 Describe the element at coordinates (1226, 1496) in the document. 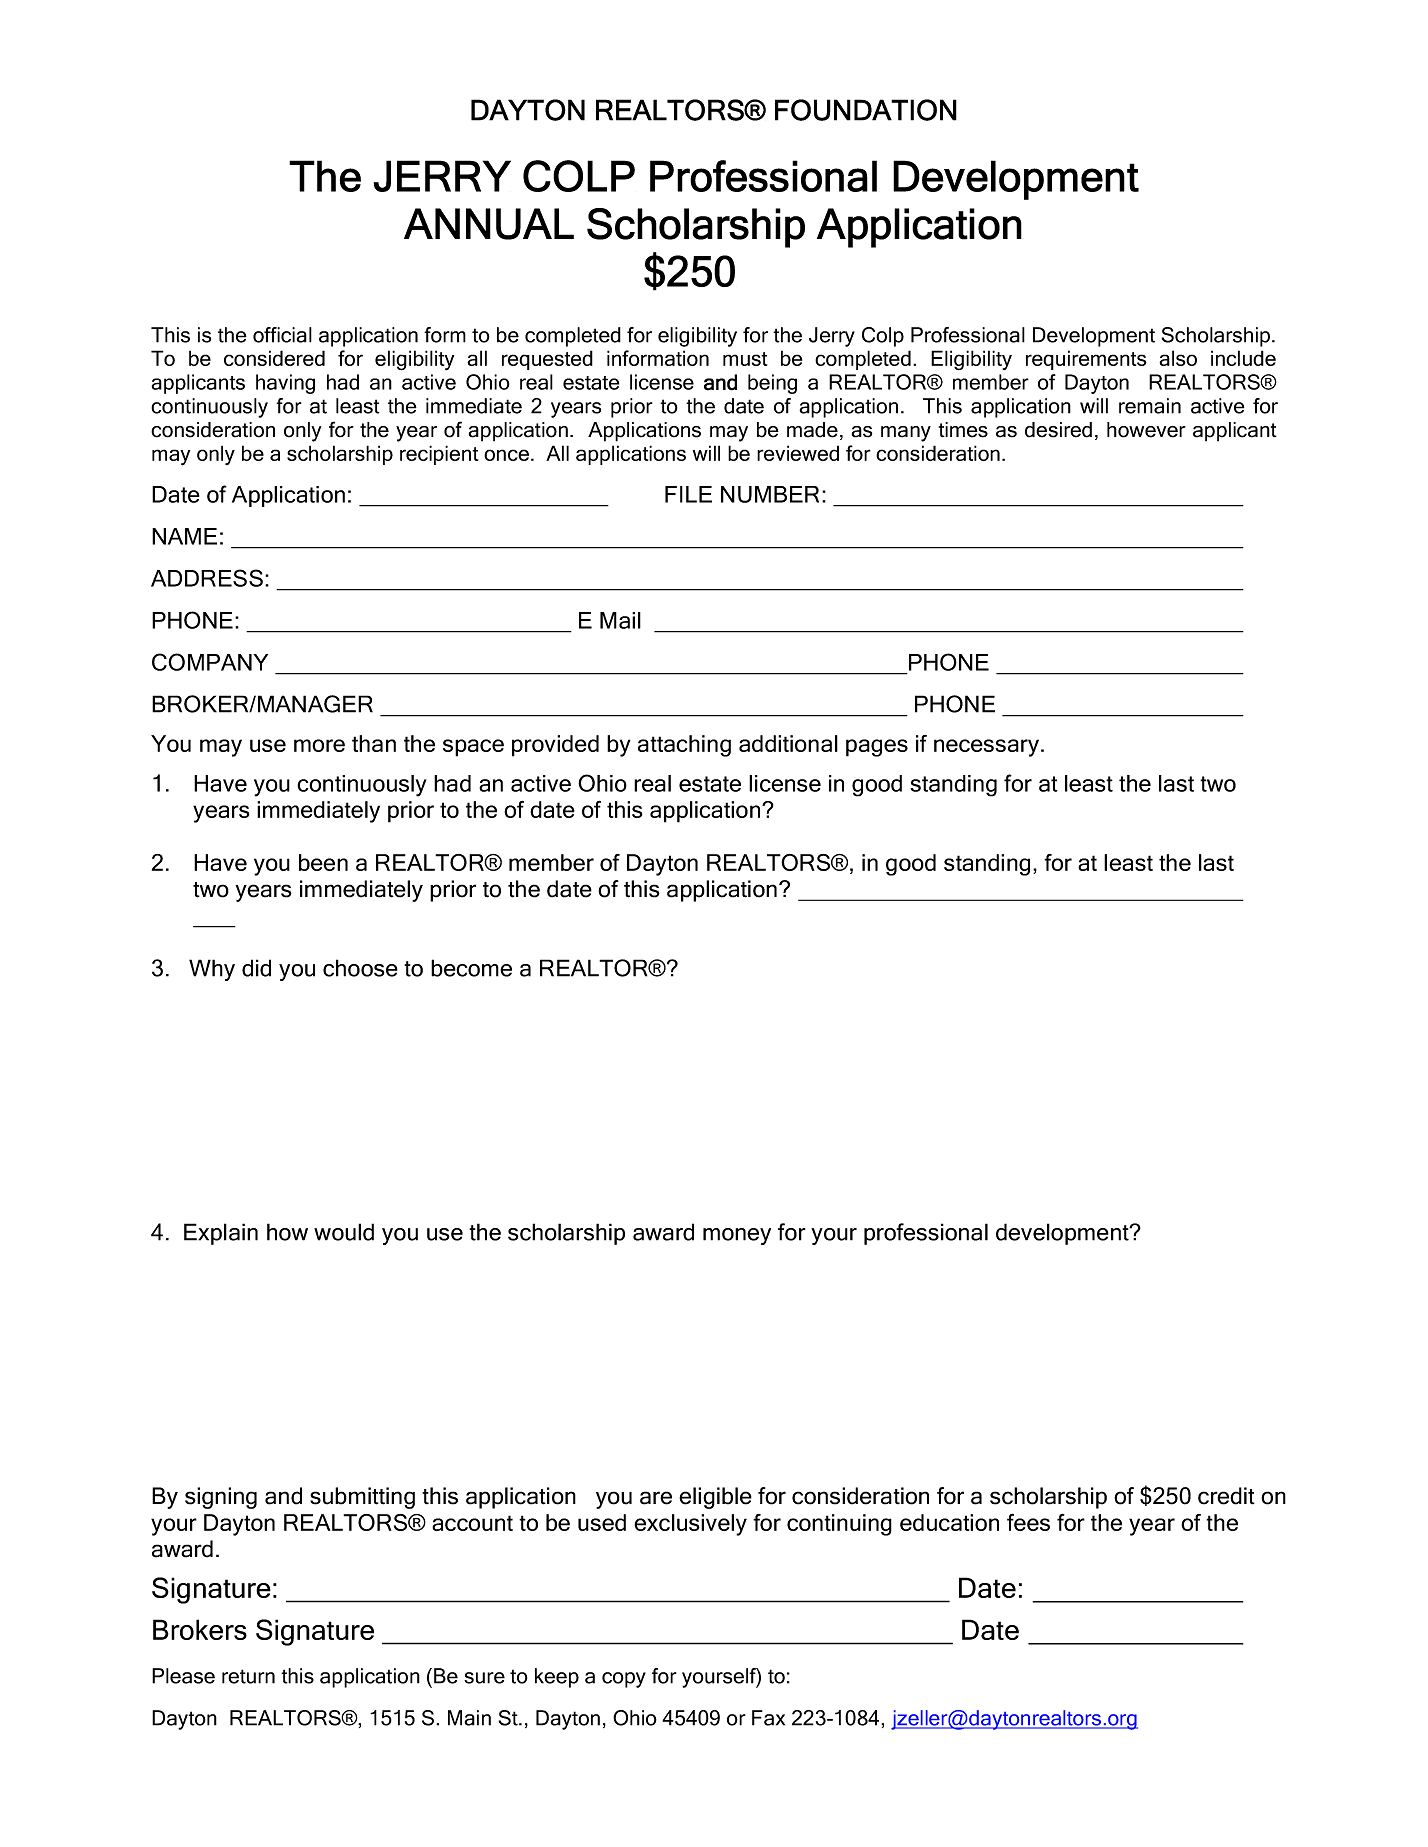

I see `credit` at that location.
